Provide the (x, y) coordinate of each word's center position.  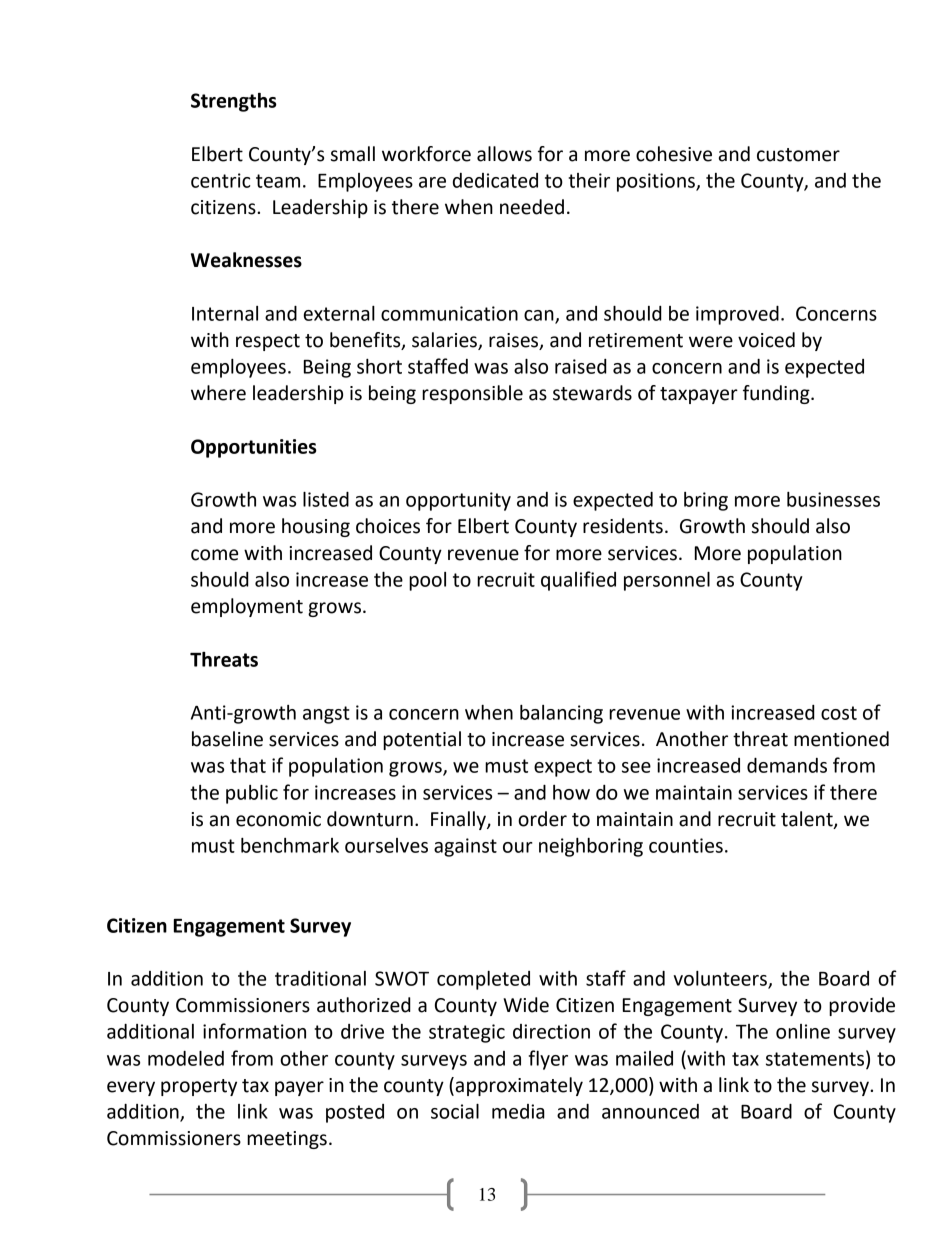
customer (798, 155)
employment (247, 607)
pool (427, 581)
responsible (472, 394)
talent (808, 820)
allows (504, 154)
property (199, 1087)
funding (777, 394)
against (465, 847)
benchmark (290, 845)
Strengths (234, 102)
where (218, 393)
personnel (667, 581)
